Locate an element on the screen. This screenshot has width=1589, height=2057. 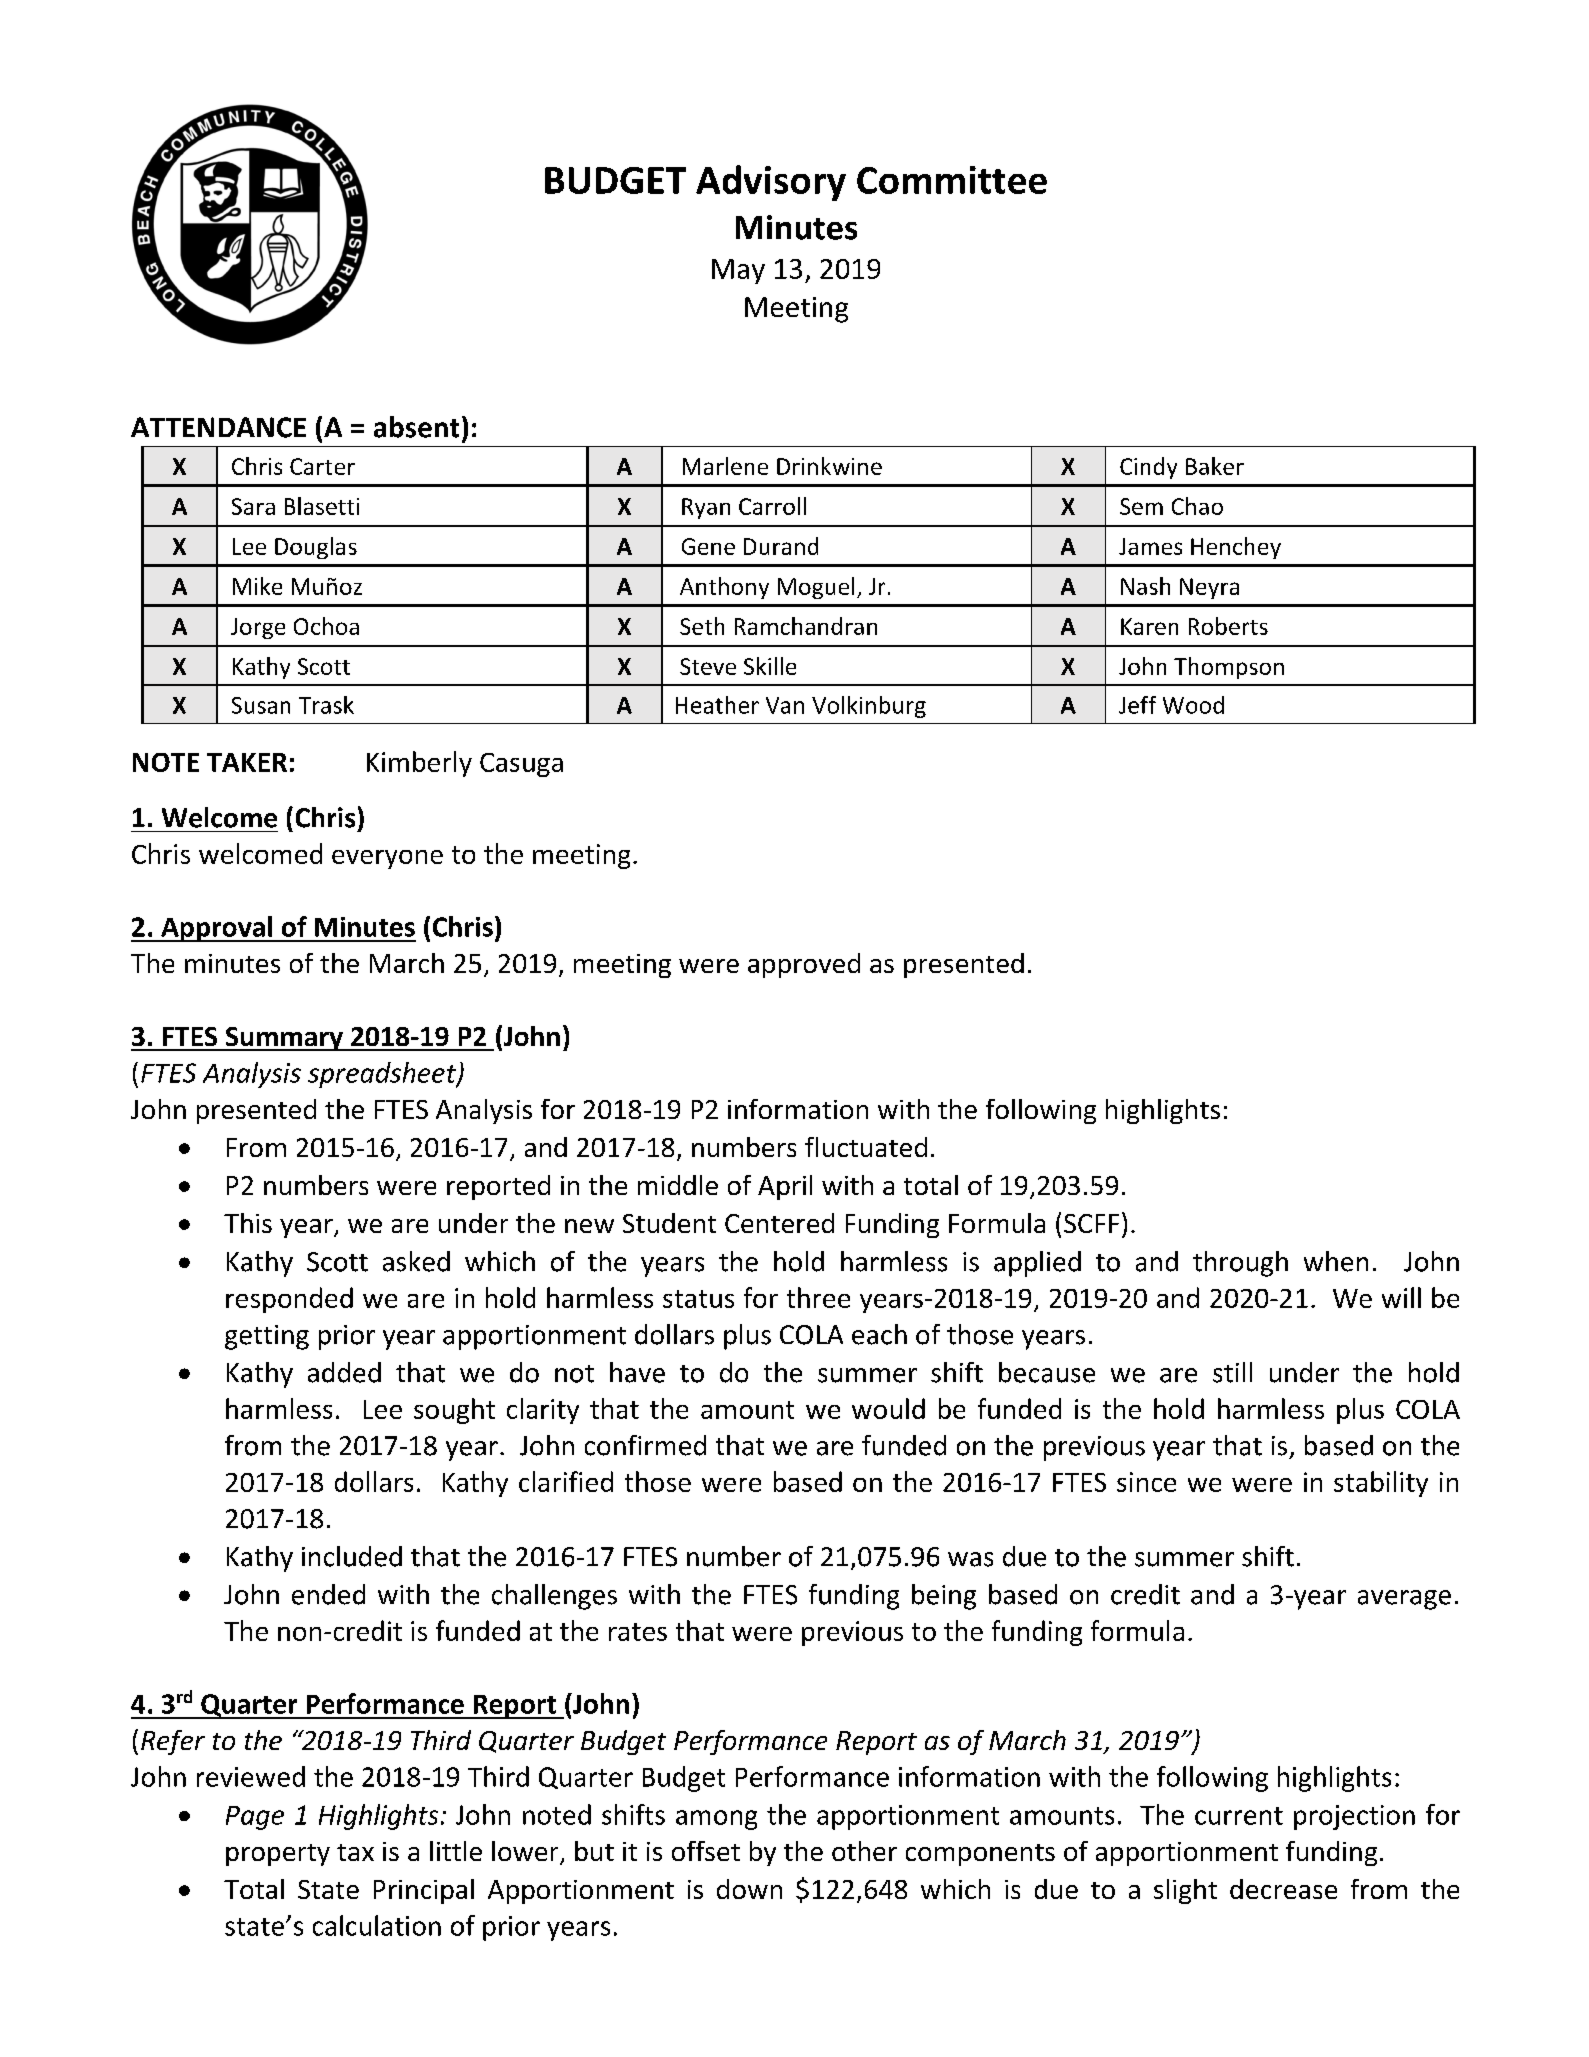
Committee is located at coordinates (952, 180).
